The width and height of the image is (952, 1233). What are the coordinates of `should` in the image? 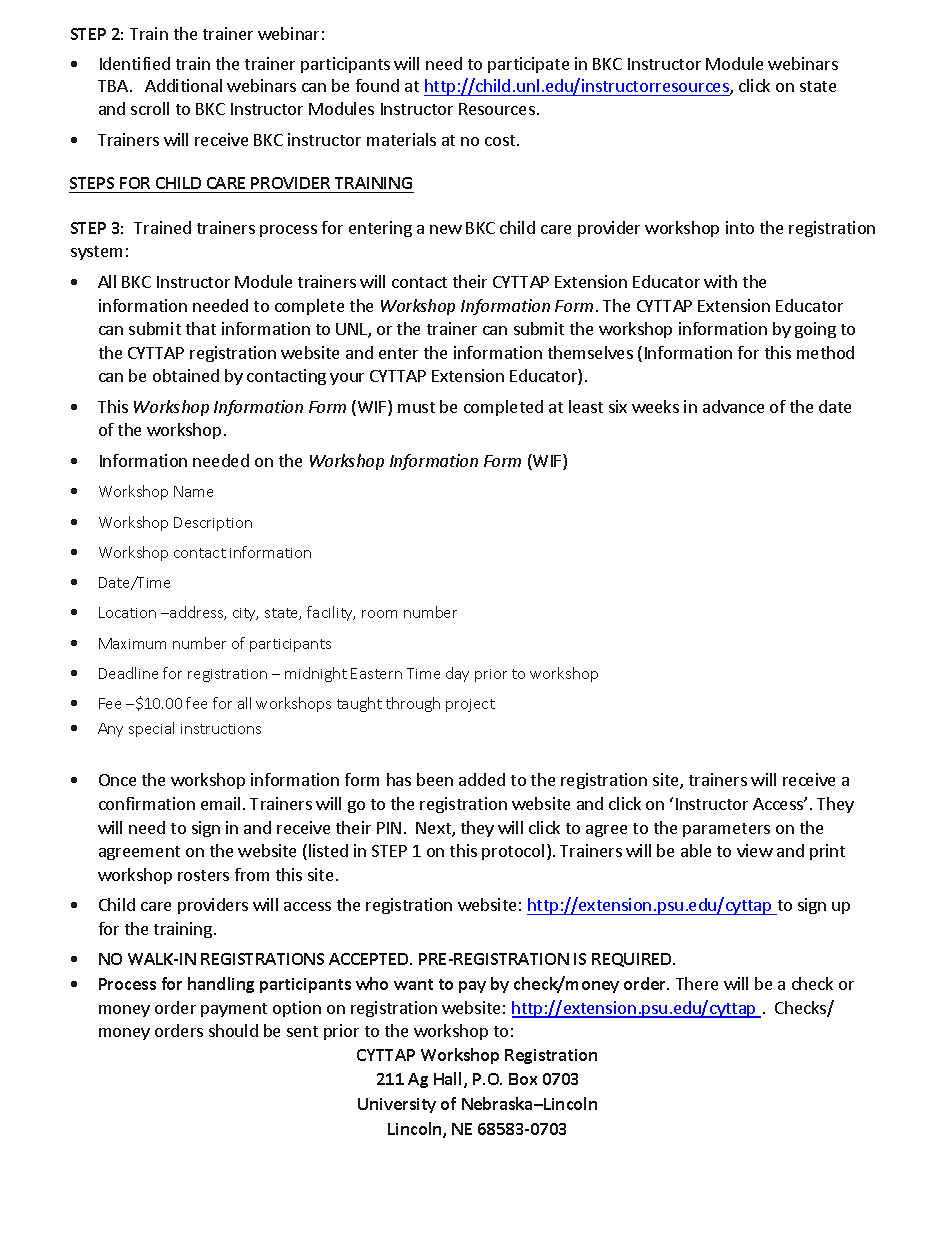 It's located at (233, 1030).
